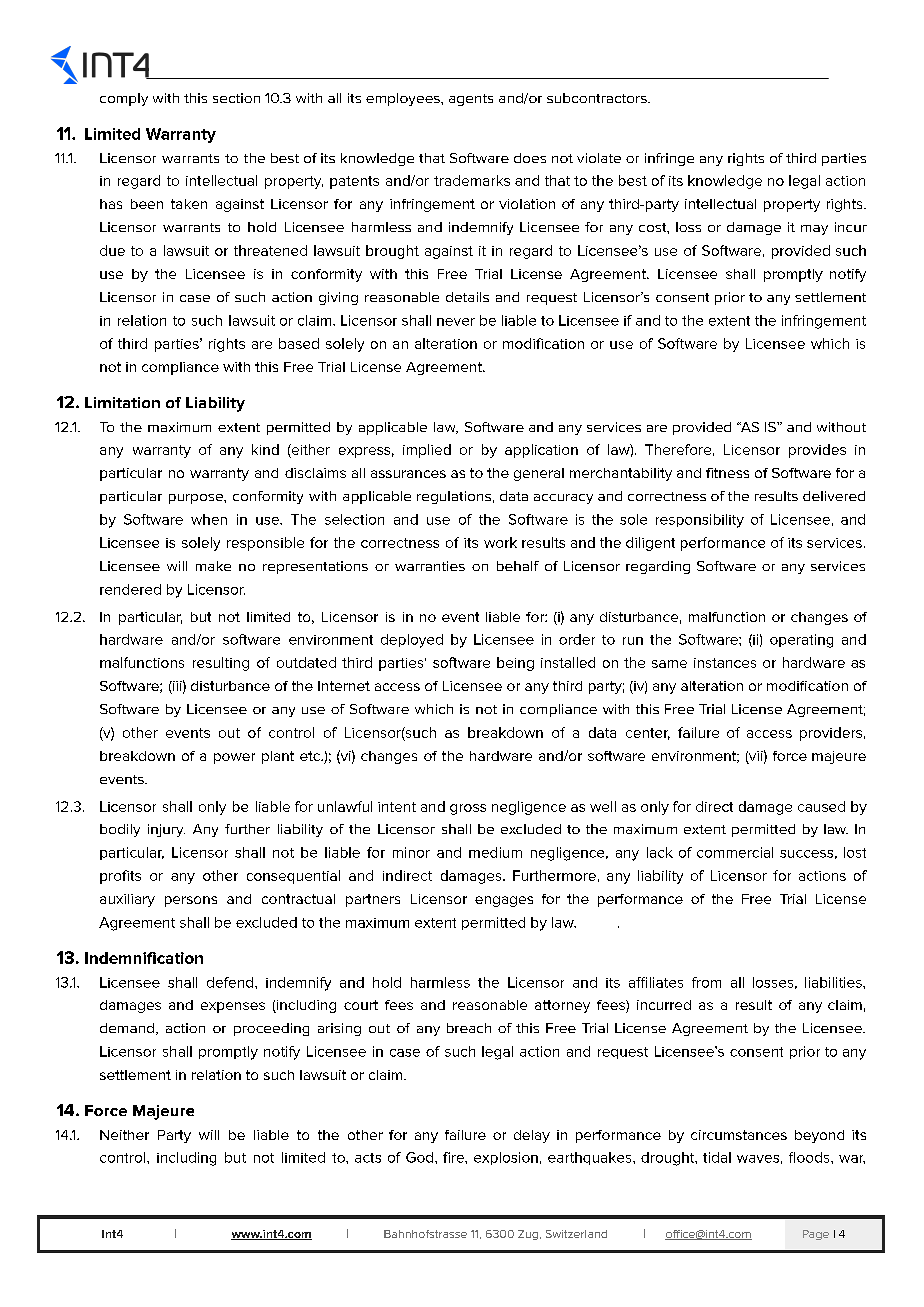 Image resolution: width=924 pixels, height=1307 pixels. What do you see at coordinates (814, 230) in the page?
I see `may` at bounding box center [814, 230].
